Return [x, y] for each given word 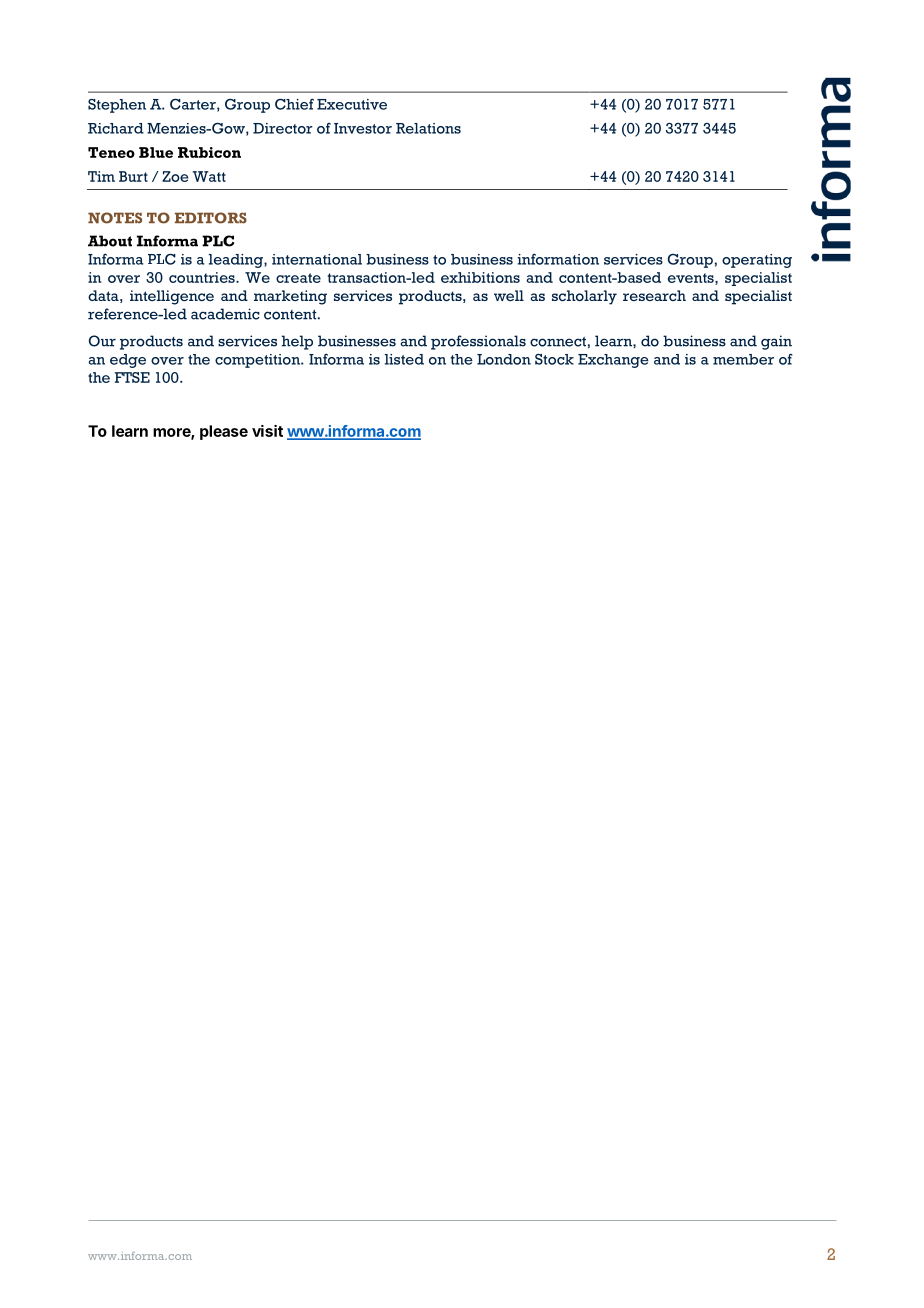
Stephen [117, 106]
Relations [428, 128]
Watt [209, 176]
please [224, 432]
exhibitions [480, 277]
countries [203, 277]
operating [757, 261]
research [654, 295]
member [743, 359]
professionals [478, 342]
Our [102, 341]
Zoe [175, 176]
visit [267, 431]
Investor [363, 128]
